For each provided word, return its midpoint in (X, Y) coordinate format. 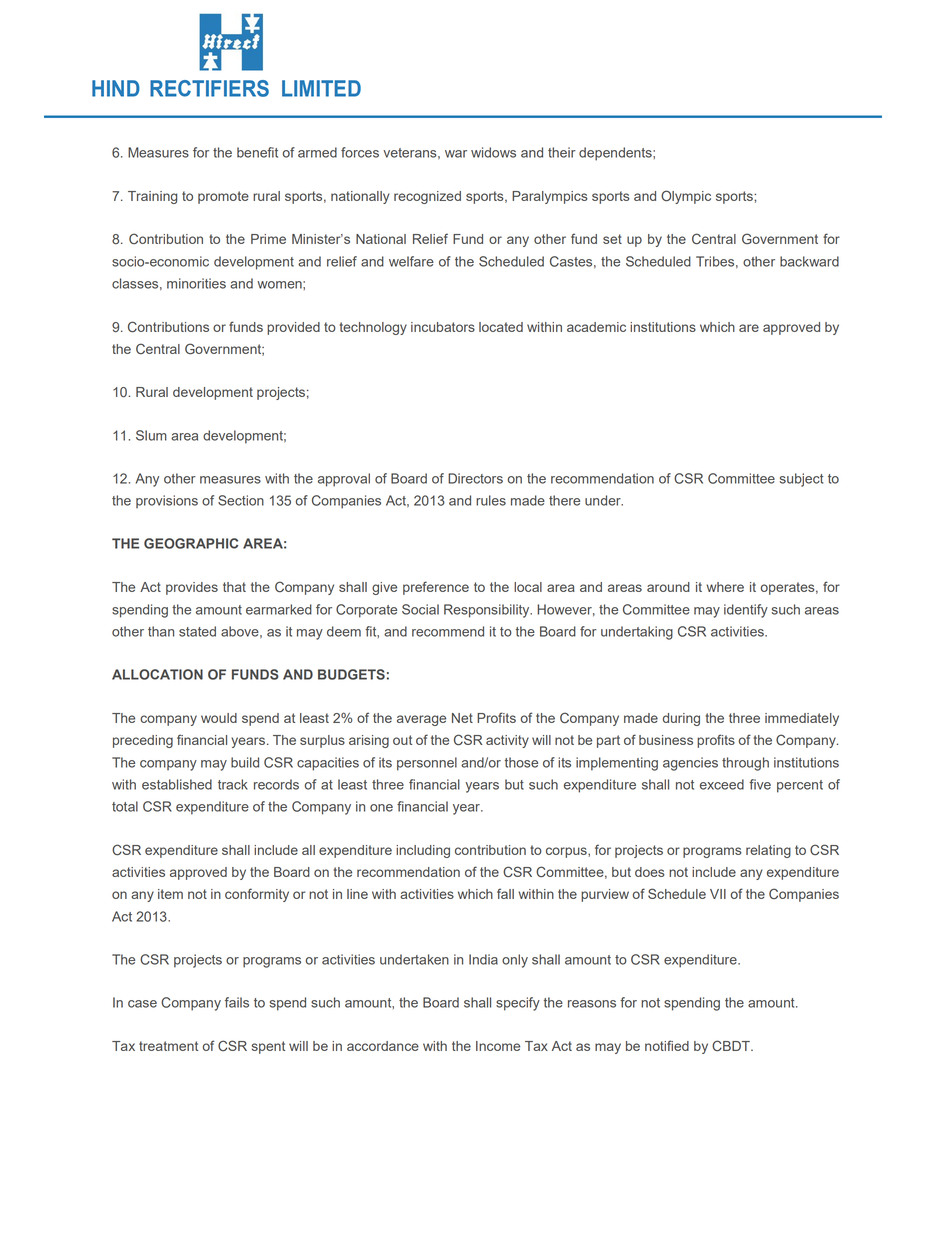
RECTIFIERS (209, 88)
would (219, 718)
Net (462, 718)
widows (493, 152)
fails (237, 1002)
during (681, 719)
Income (498, 1046)
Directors (475, 478)
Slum (151, 435)
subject (801, 480)
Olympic (686, 197)
